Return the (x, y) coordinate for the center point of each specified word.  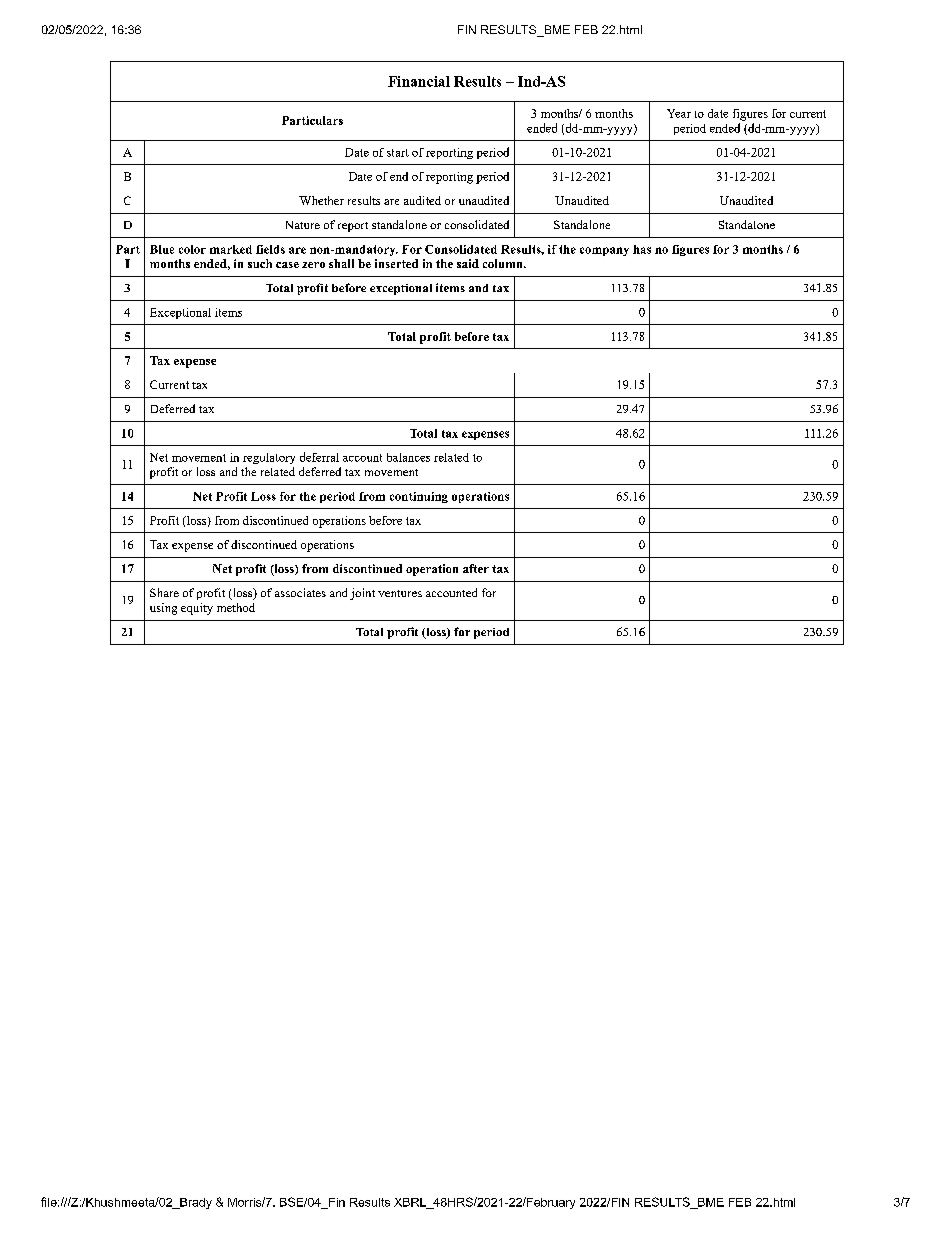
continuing (419, 497)
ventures (400, 593)
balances (408, 457)
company (604, 251)
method (236, 607)
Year (679, 113)
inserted (396, 263)
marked (231, 249)
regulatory (269, 458)
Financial (419, 81)
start (398, 153)
